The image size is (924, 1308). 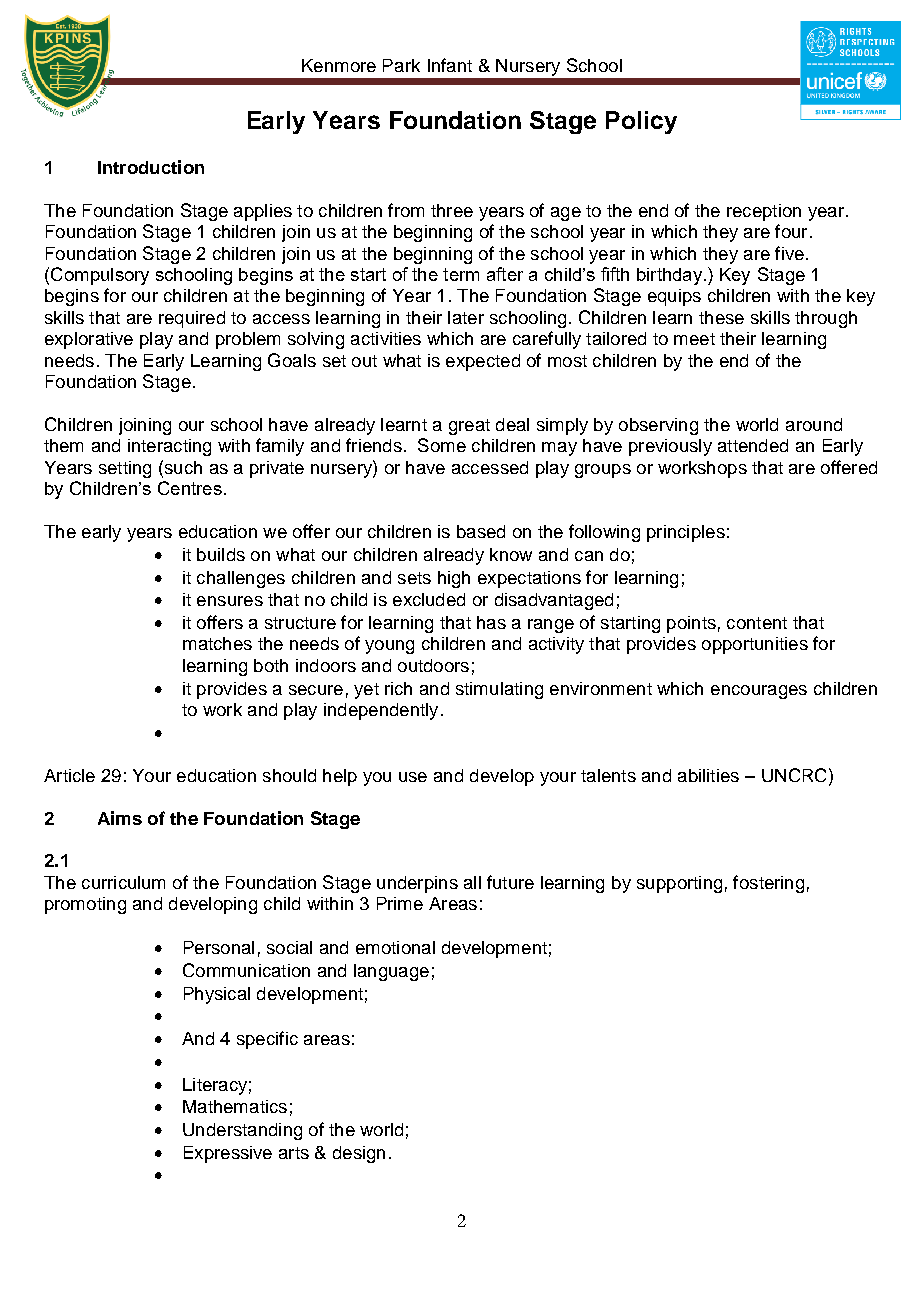 What do you see at coordinates (169, 447) in the document?
I see `interacting` at bounding box center [169, 447].
